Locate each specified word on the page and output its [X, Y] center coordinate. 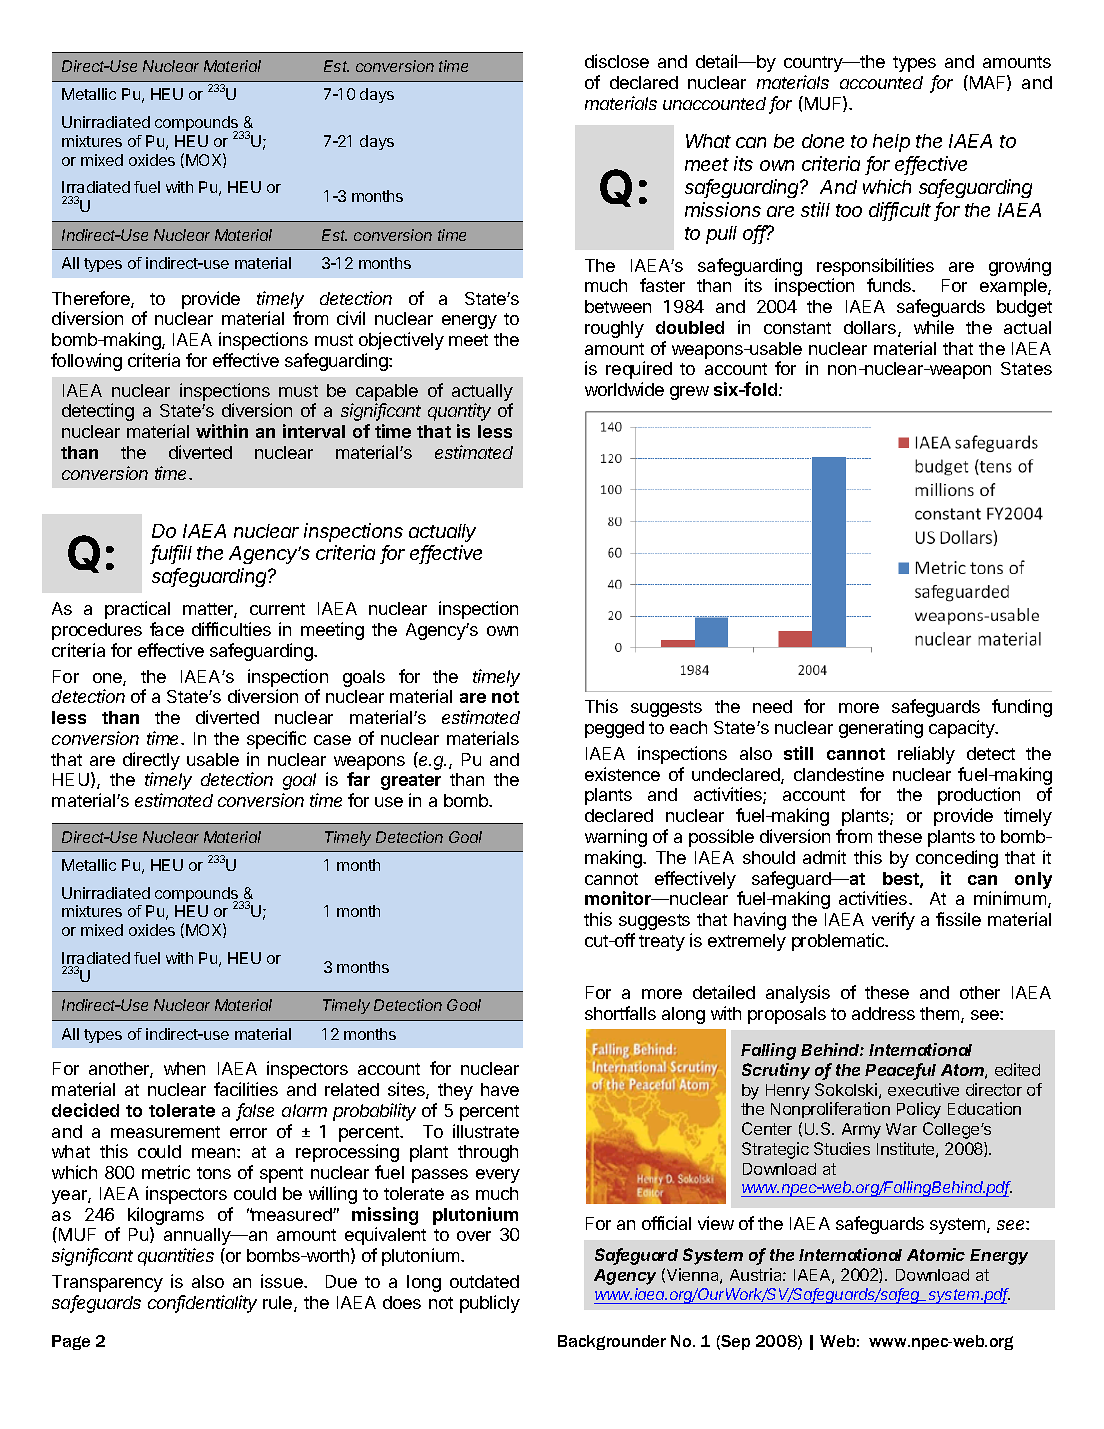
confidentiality [202, 1304]
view [716, 1223]
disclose [617, 61]
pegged [614, 729]
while [934, 327]
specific [276, 740]
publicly [490, 1304]
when [184, 1068]
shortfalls [620, 1013]
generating [881, 729]
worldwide [624, 389]
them [941, 1015]
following [86, 362]
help [891, 143]
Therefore [92, 299]
